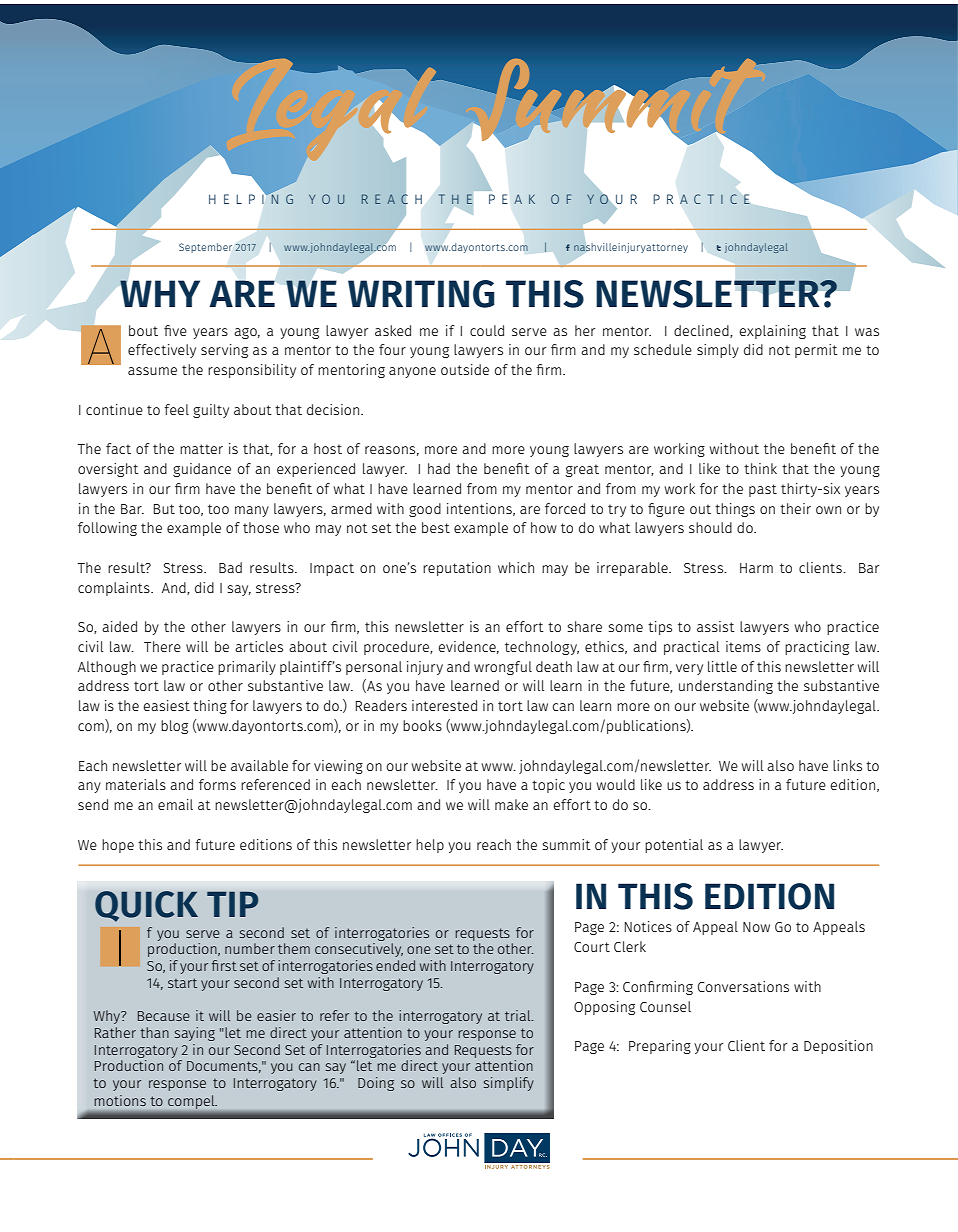  What do you see at coordinates (847, 765) in the screenshot?
I see `links` at bounding box center [847, 765].
